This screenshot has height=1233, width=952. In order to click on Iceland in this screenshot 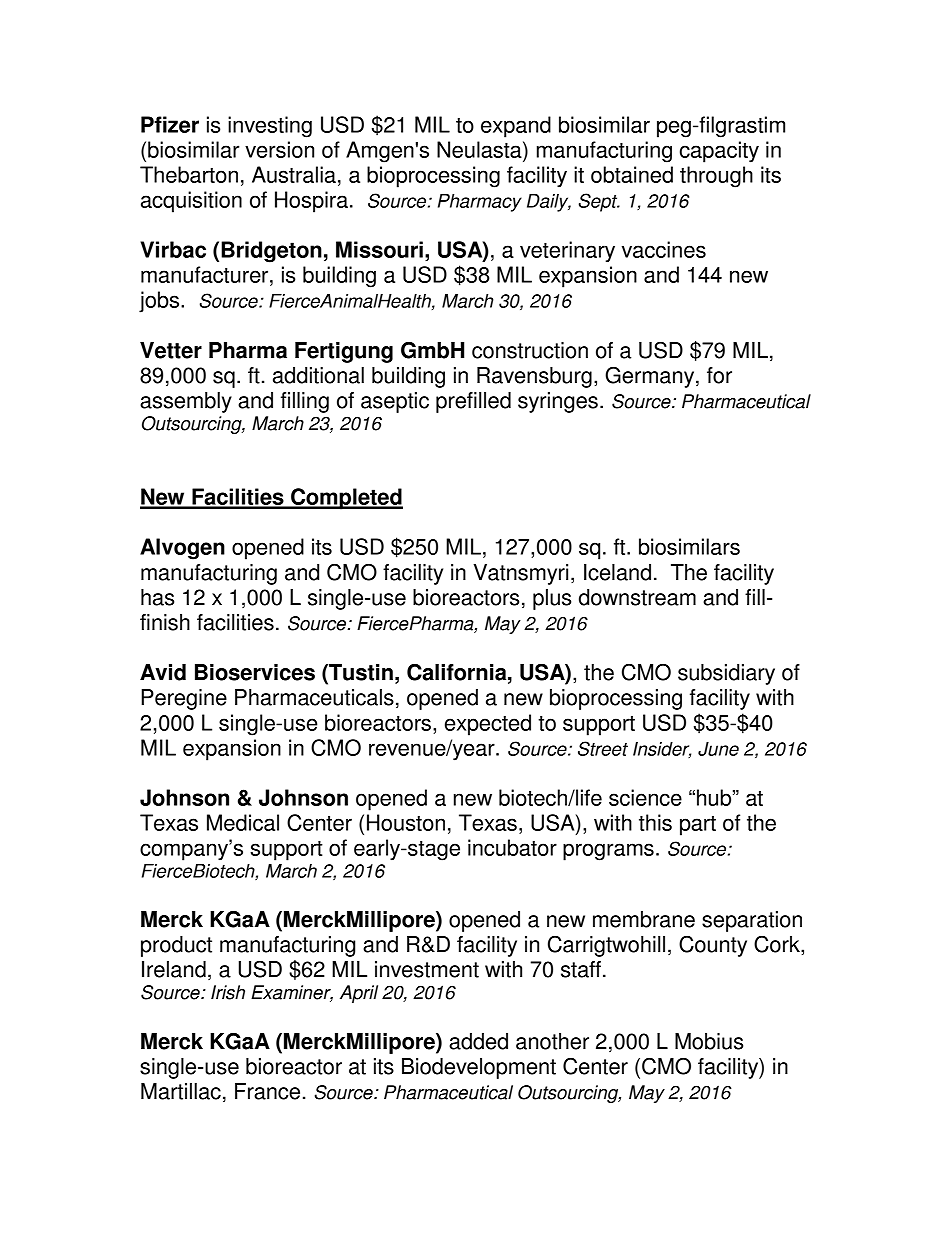, I will do `click(617, 572)`.
